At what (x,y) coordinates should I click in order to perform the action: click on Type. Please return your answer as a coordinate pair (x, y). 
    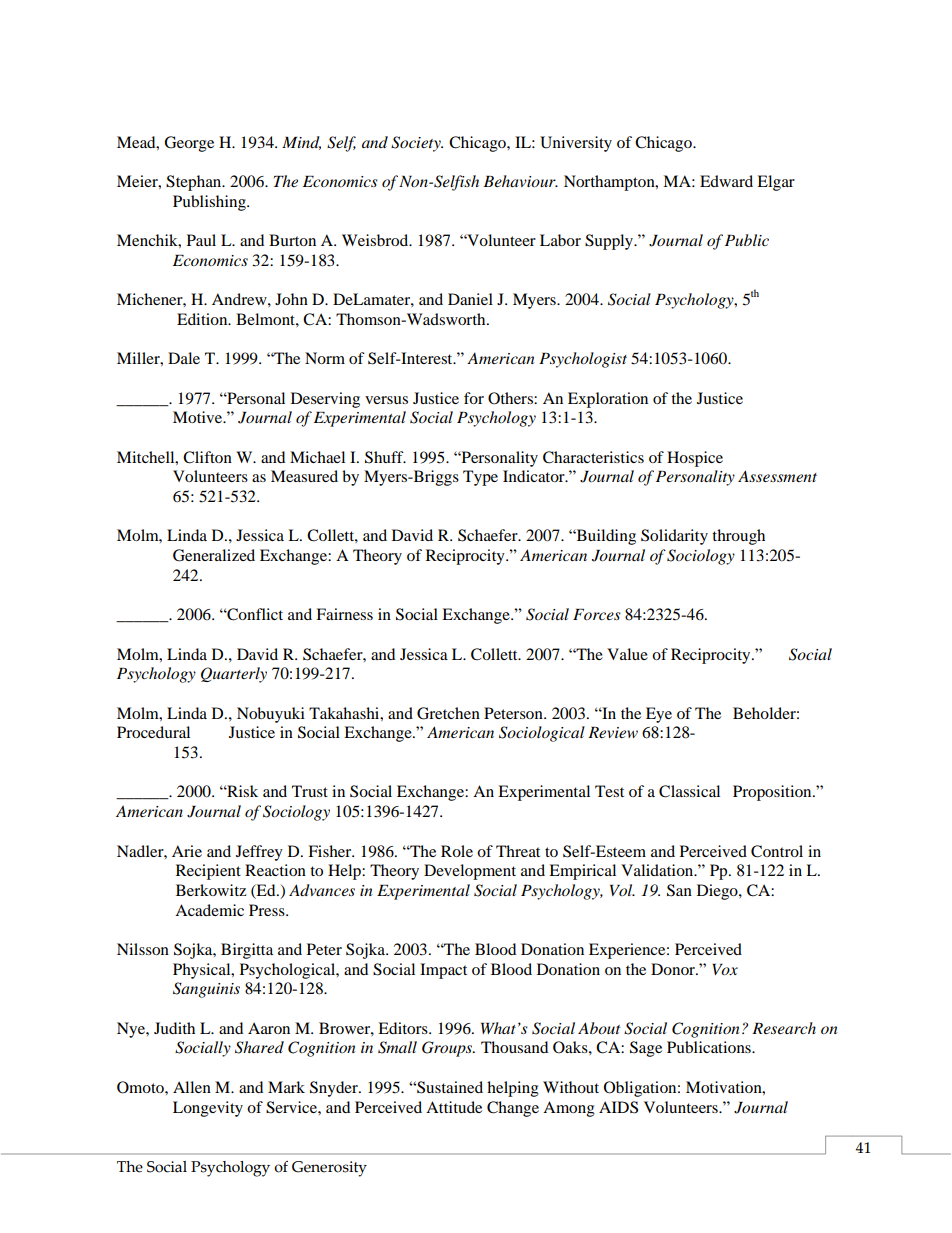
    Looking at the image, I should click on (480, 478).
